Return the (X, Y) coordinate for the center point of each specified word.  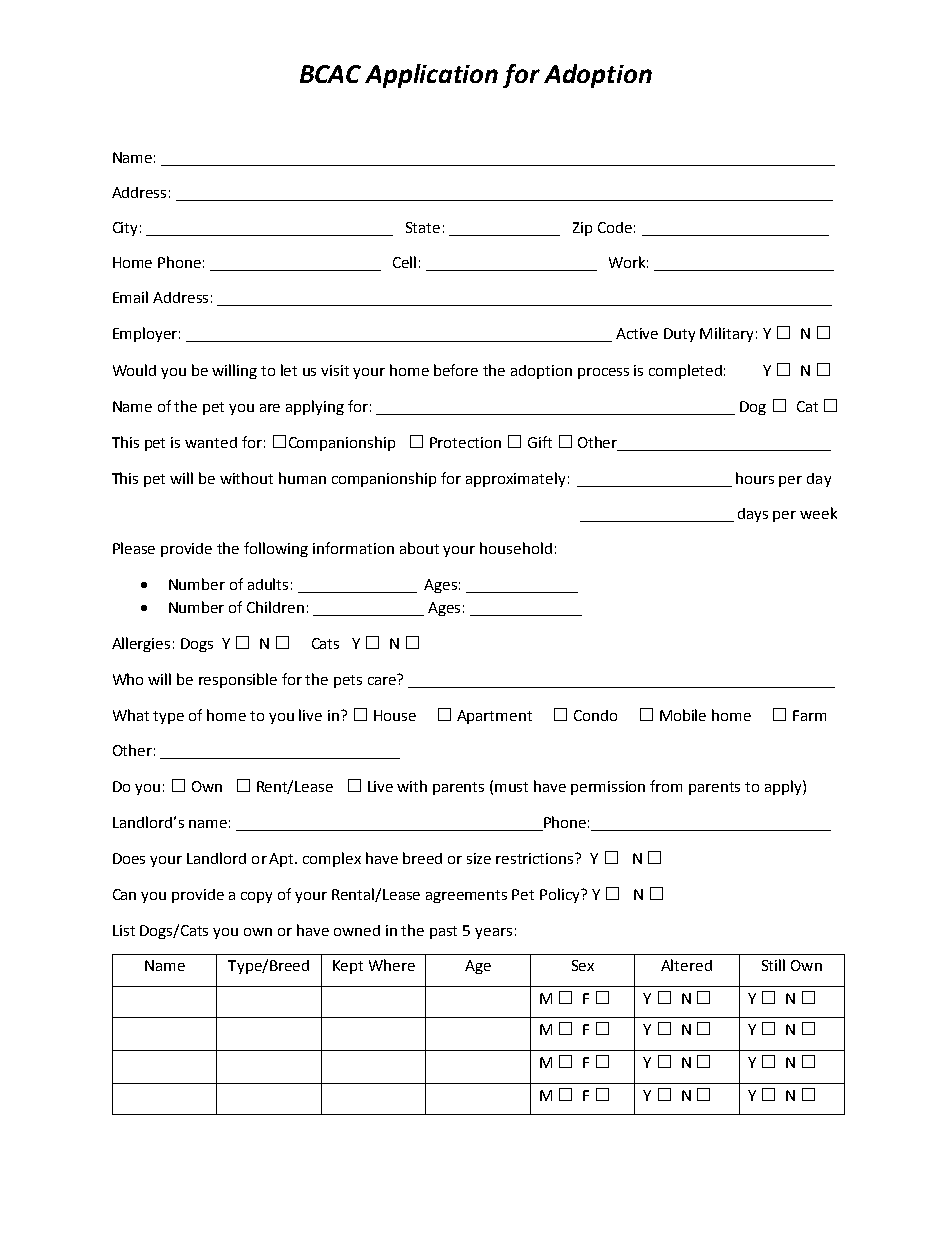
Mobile (683, 715)
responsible (238, 680)
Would (134, 370)
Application (431, 76)
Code (615, 227)
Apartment (494, 717)
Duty (679, 335)
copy (256, 897)
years (493, 933)
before (456, 370)
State (423, 227)
